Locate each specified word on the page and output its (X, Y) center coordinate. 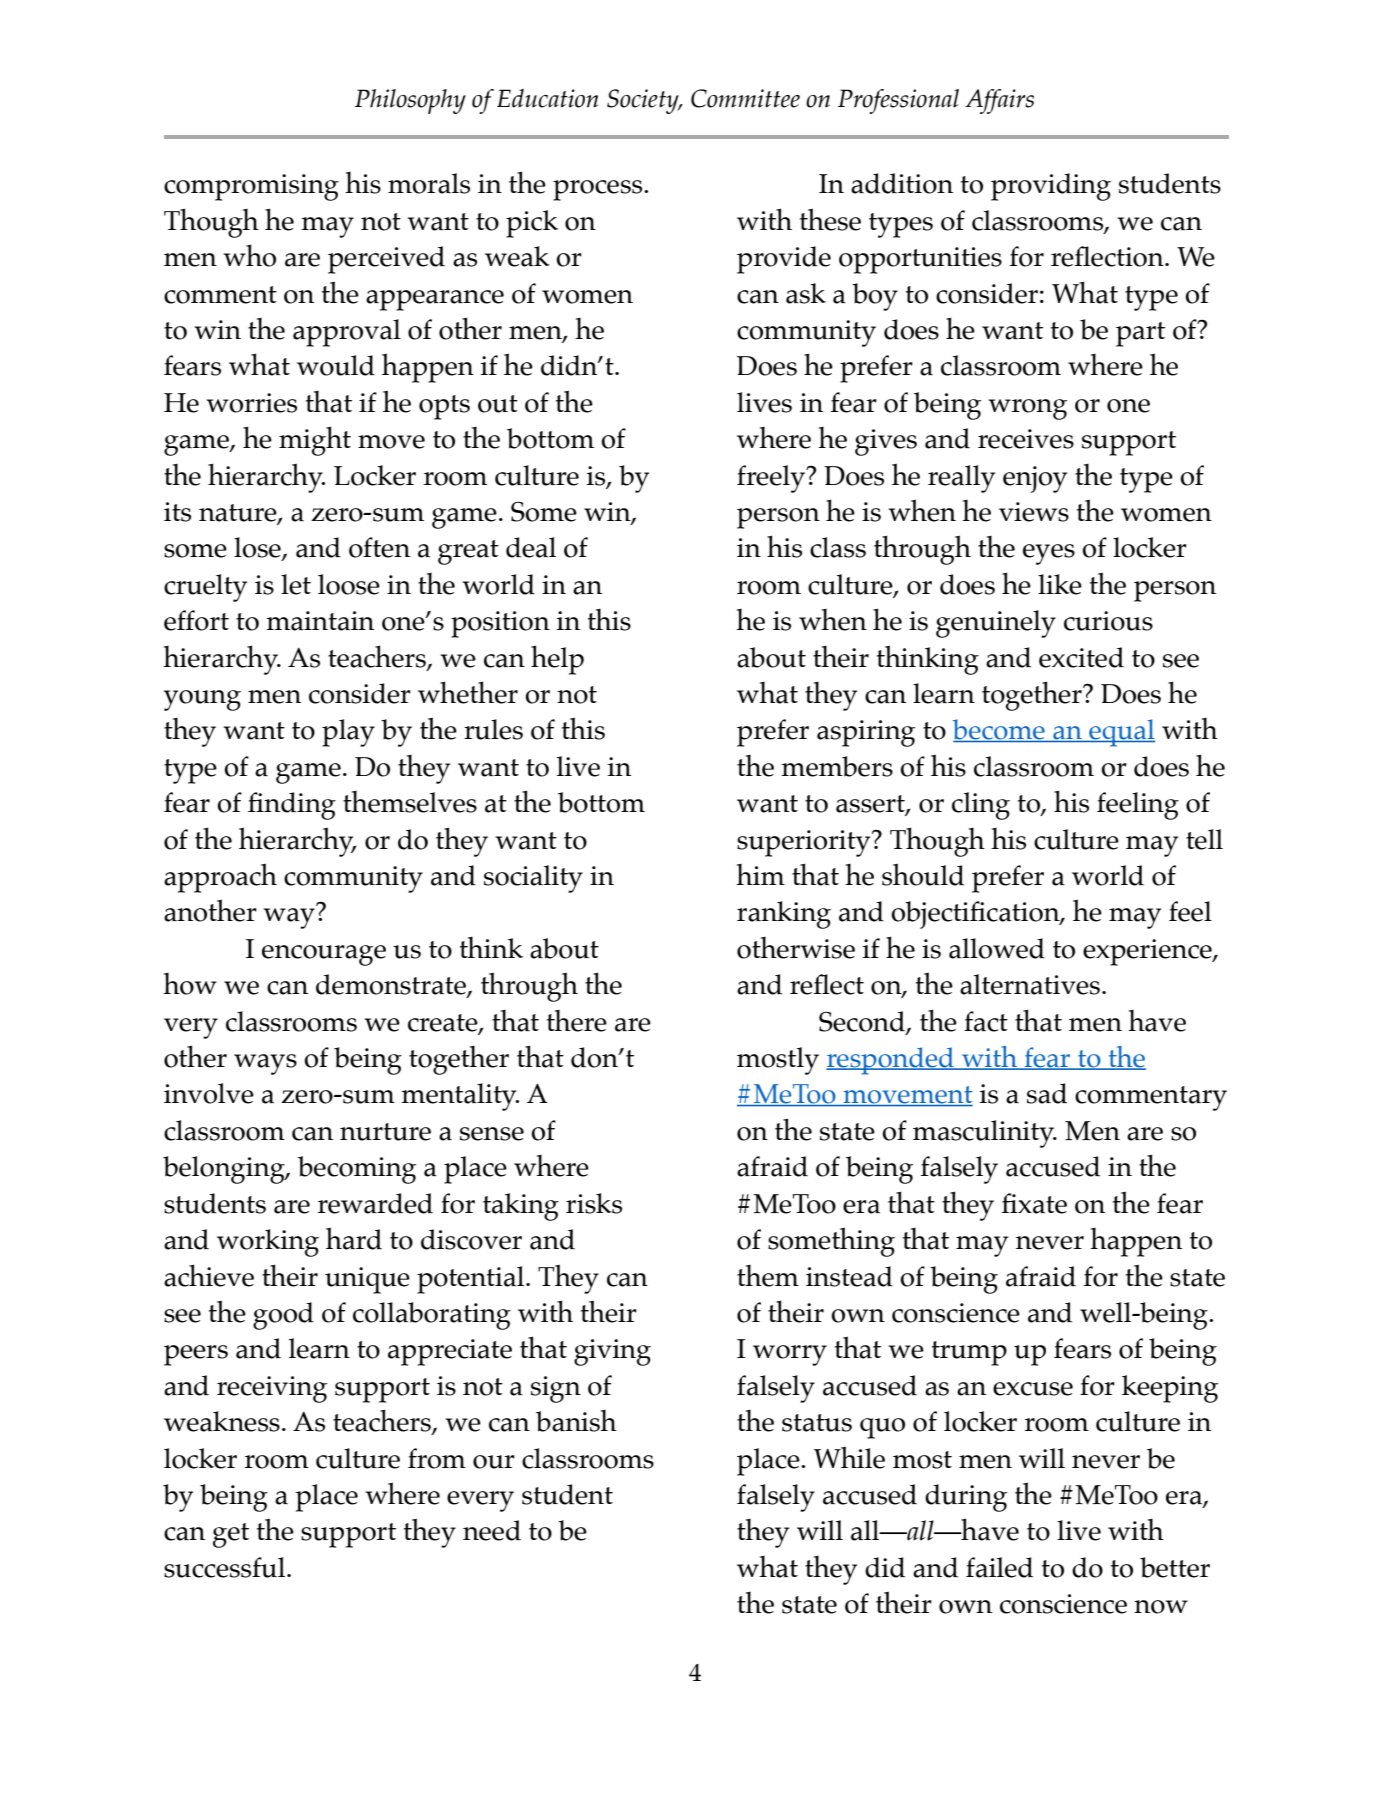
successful (226, 1567)
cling (981, 806)
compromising (251, 187)
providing (1051, 187)
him (760, 874)
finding (292, 806)
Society (644, 101)
